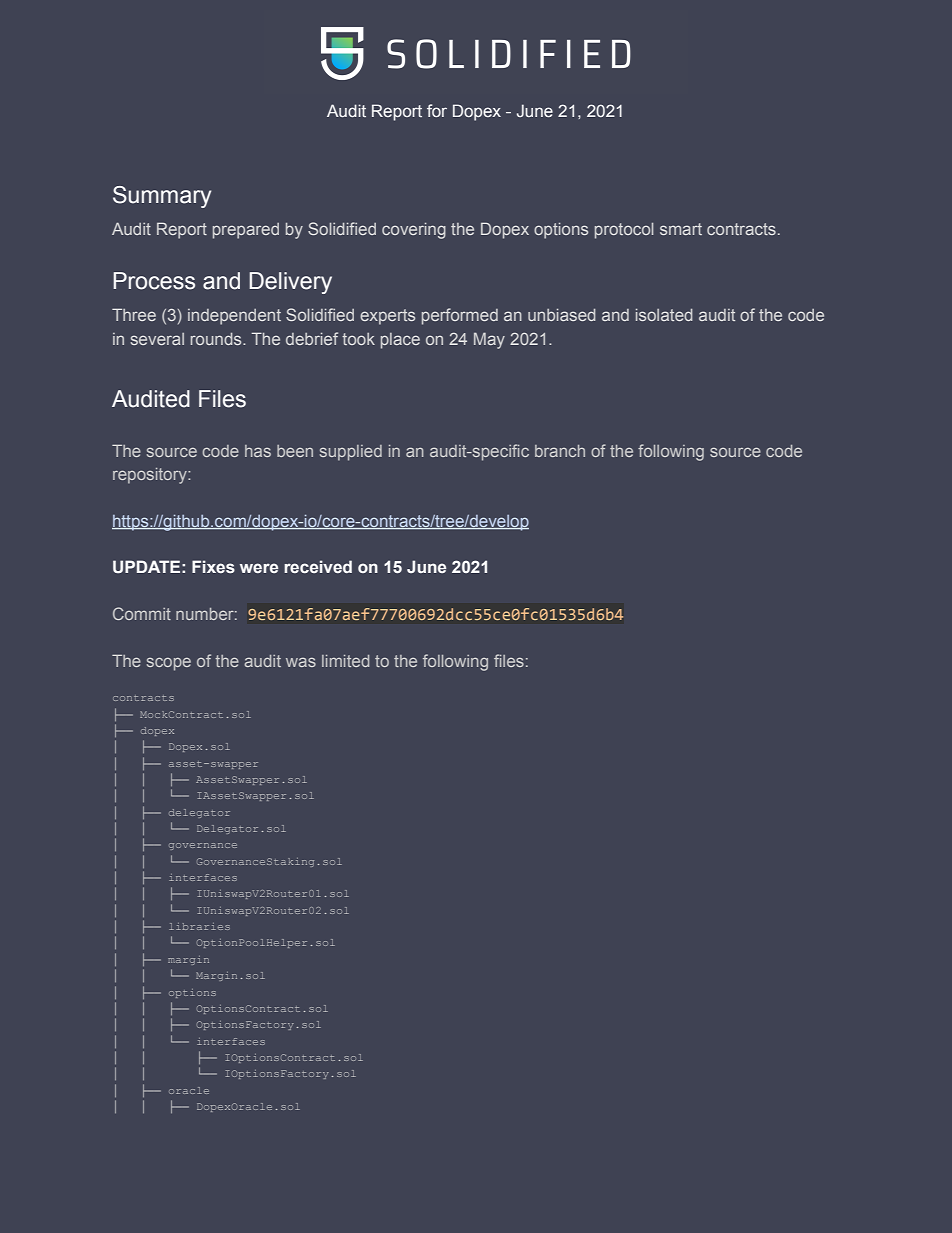 The width and height of the document is (952, 1233). I want to click on branch, so click(560, 451).
